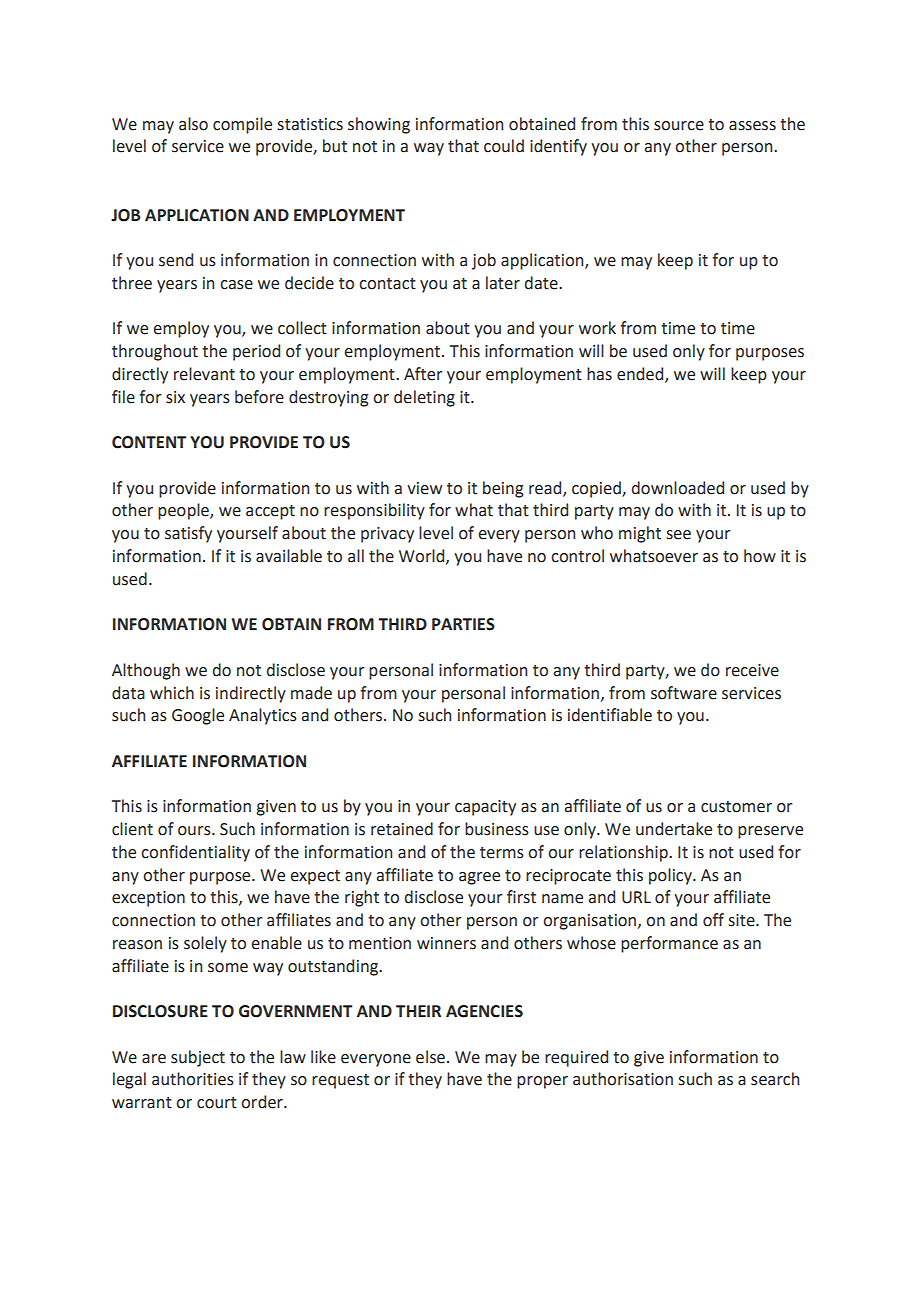 The width and height of the screenshot is (924, 1308). Describe the element at coordinates (424, 488) in the screenshot. I see `view` at that location.
